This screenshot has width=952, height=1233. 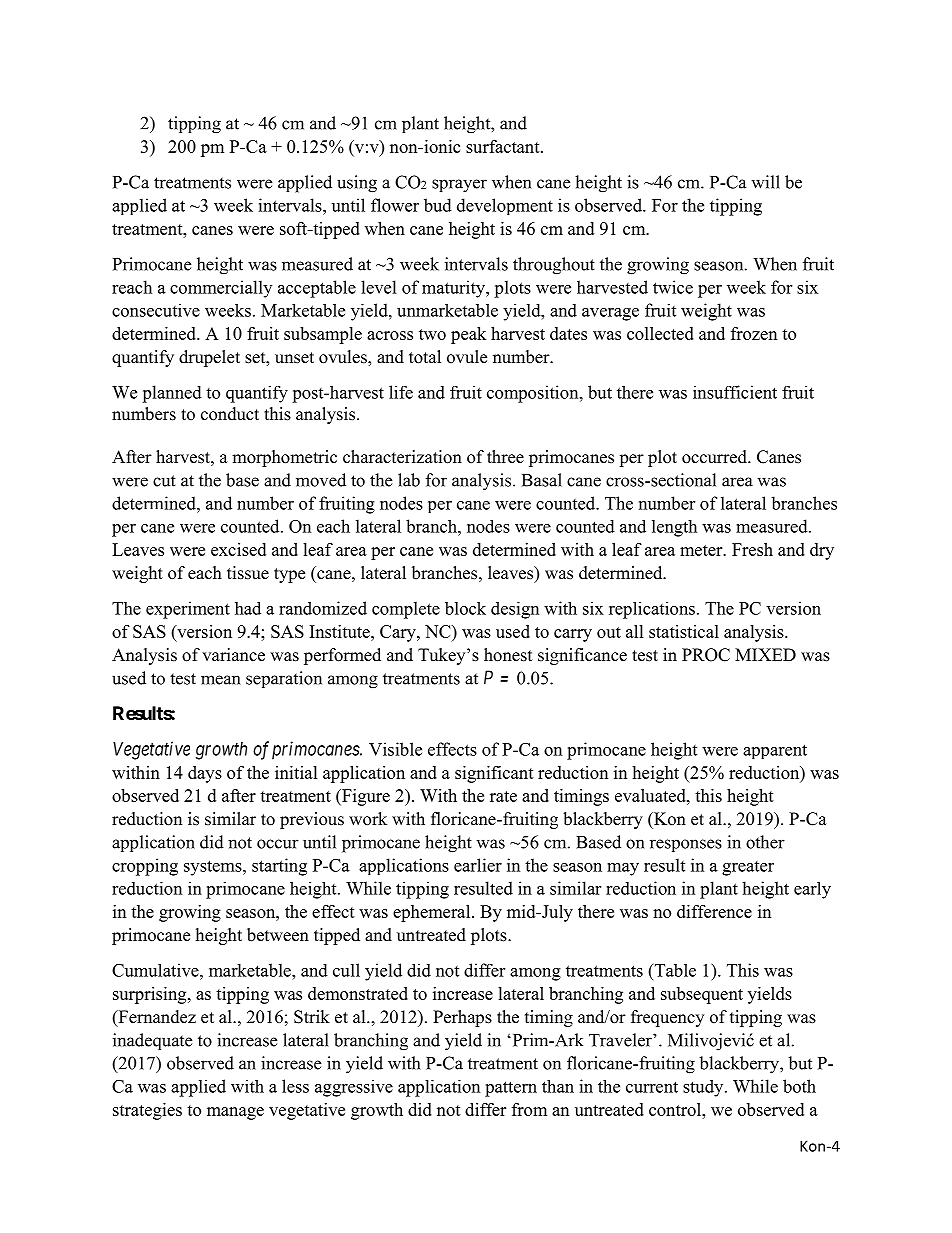 I want to click on sprayer, so click(x=459, y=186).
